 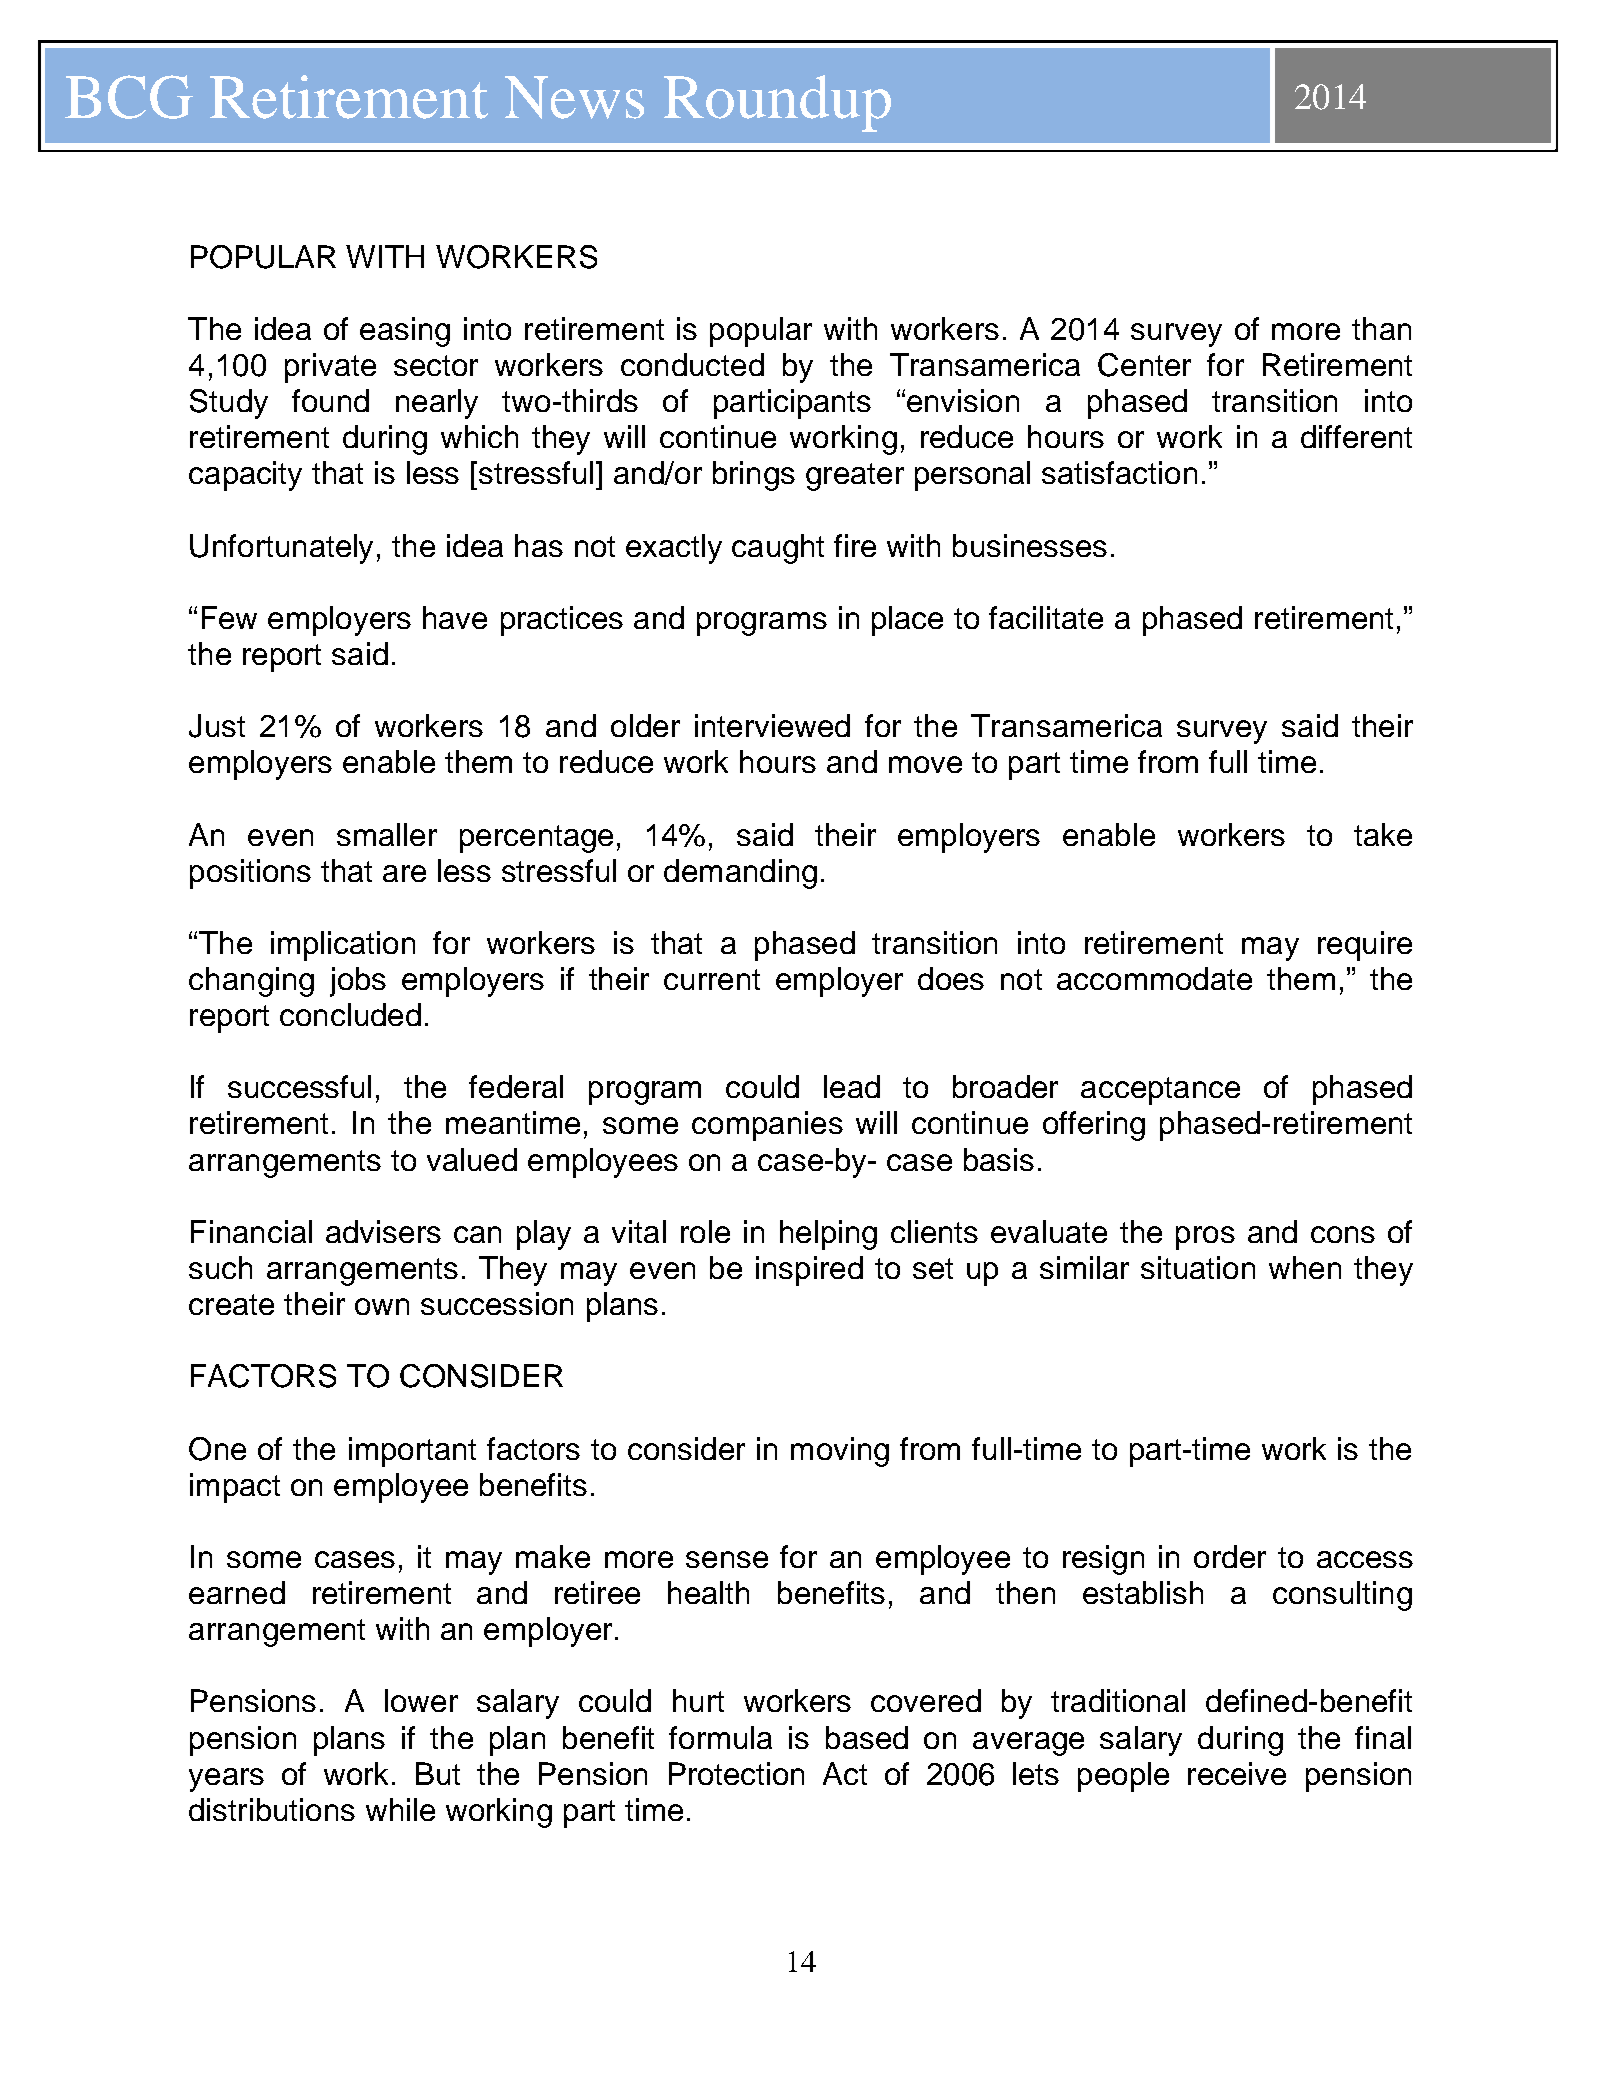 I want to click on News, so click(x=574, y=97).
